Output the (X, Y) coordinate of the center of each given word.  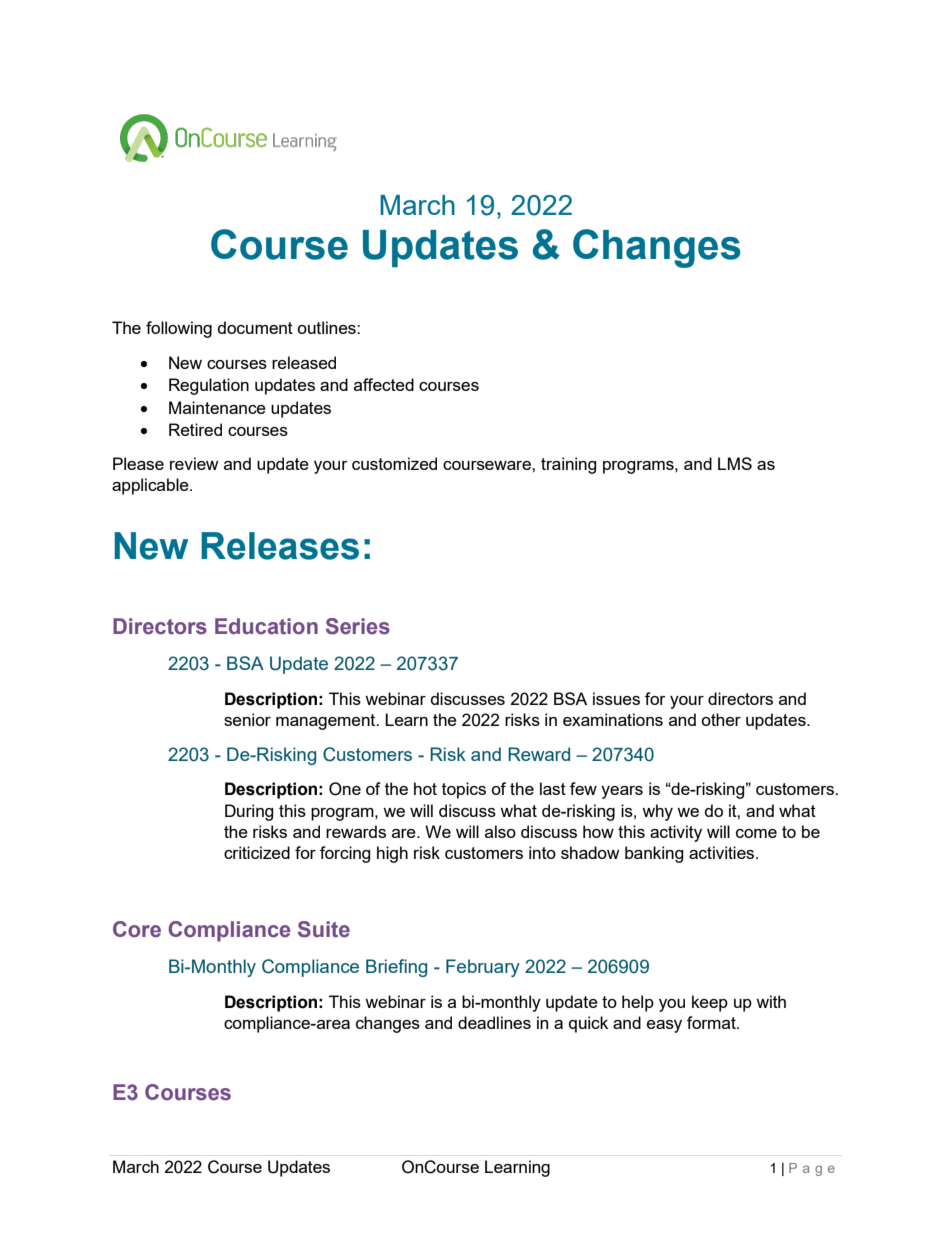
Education (266, 626)
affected (384, 384)
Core (137, 929)
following (179, 329)
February (483, 968)
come (756, 833)
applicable (151, 486)
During (249, 812)
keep (710, 1003)
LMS (735, 463)
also (500, 831)
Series (358, 626)
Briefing (396, 968)
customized (394, 463)
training (569, 465)
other (721, 719)
